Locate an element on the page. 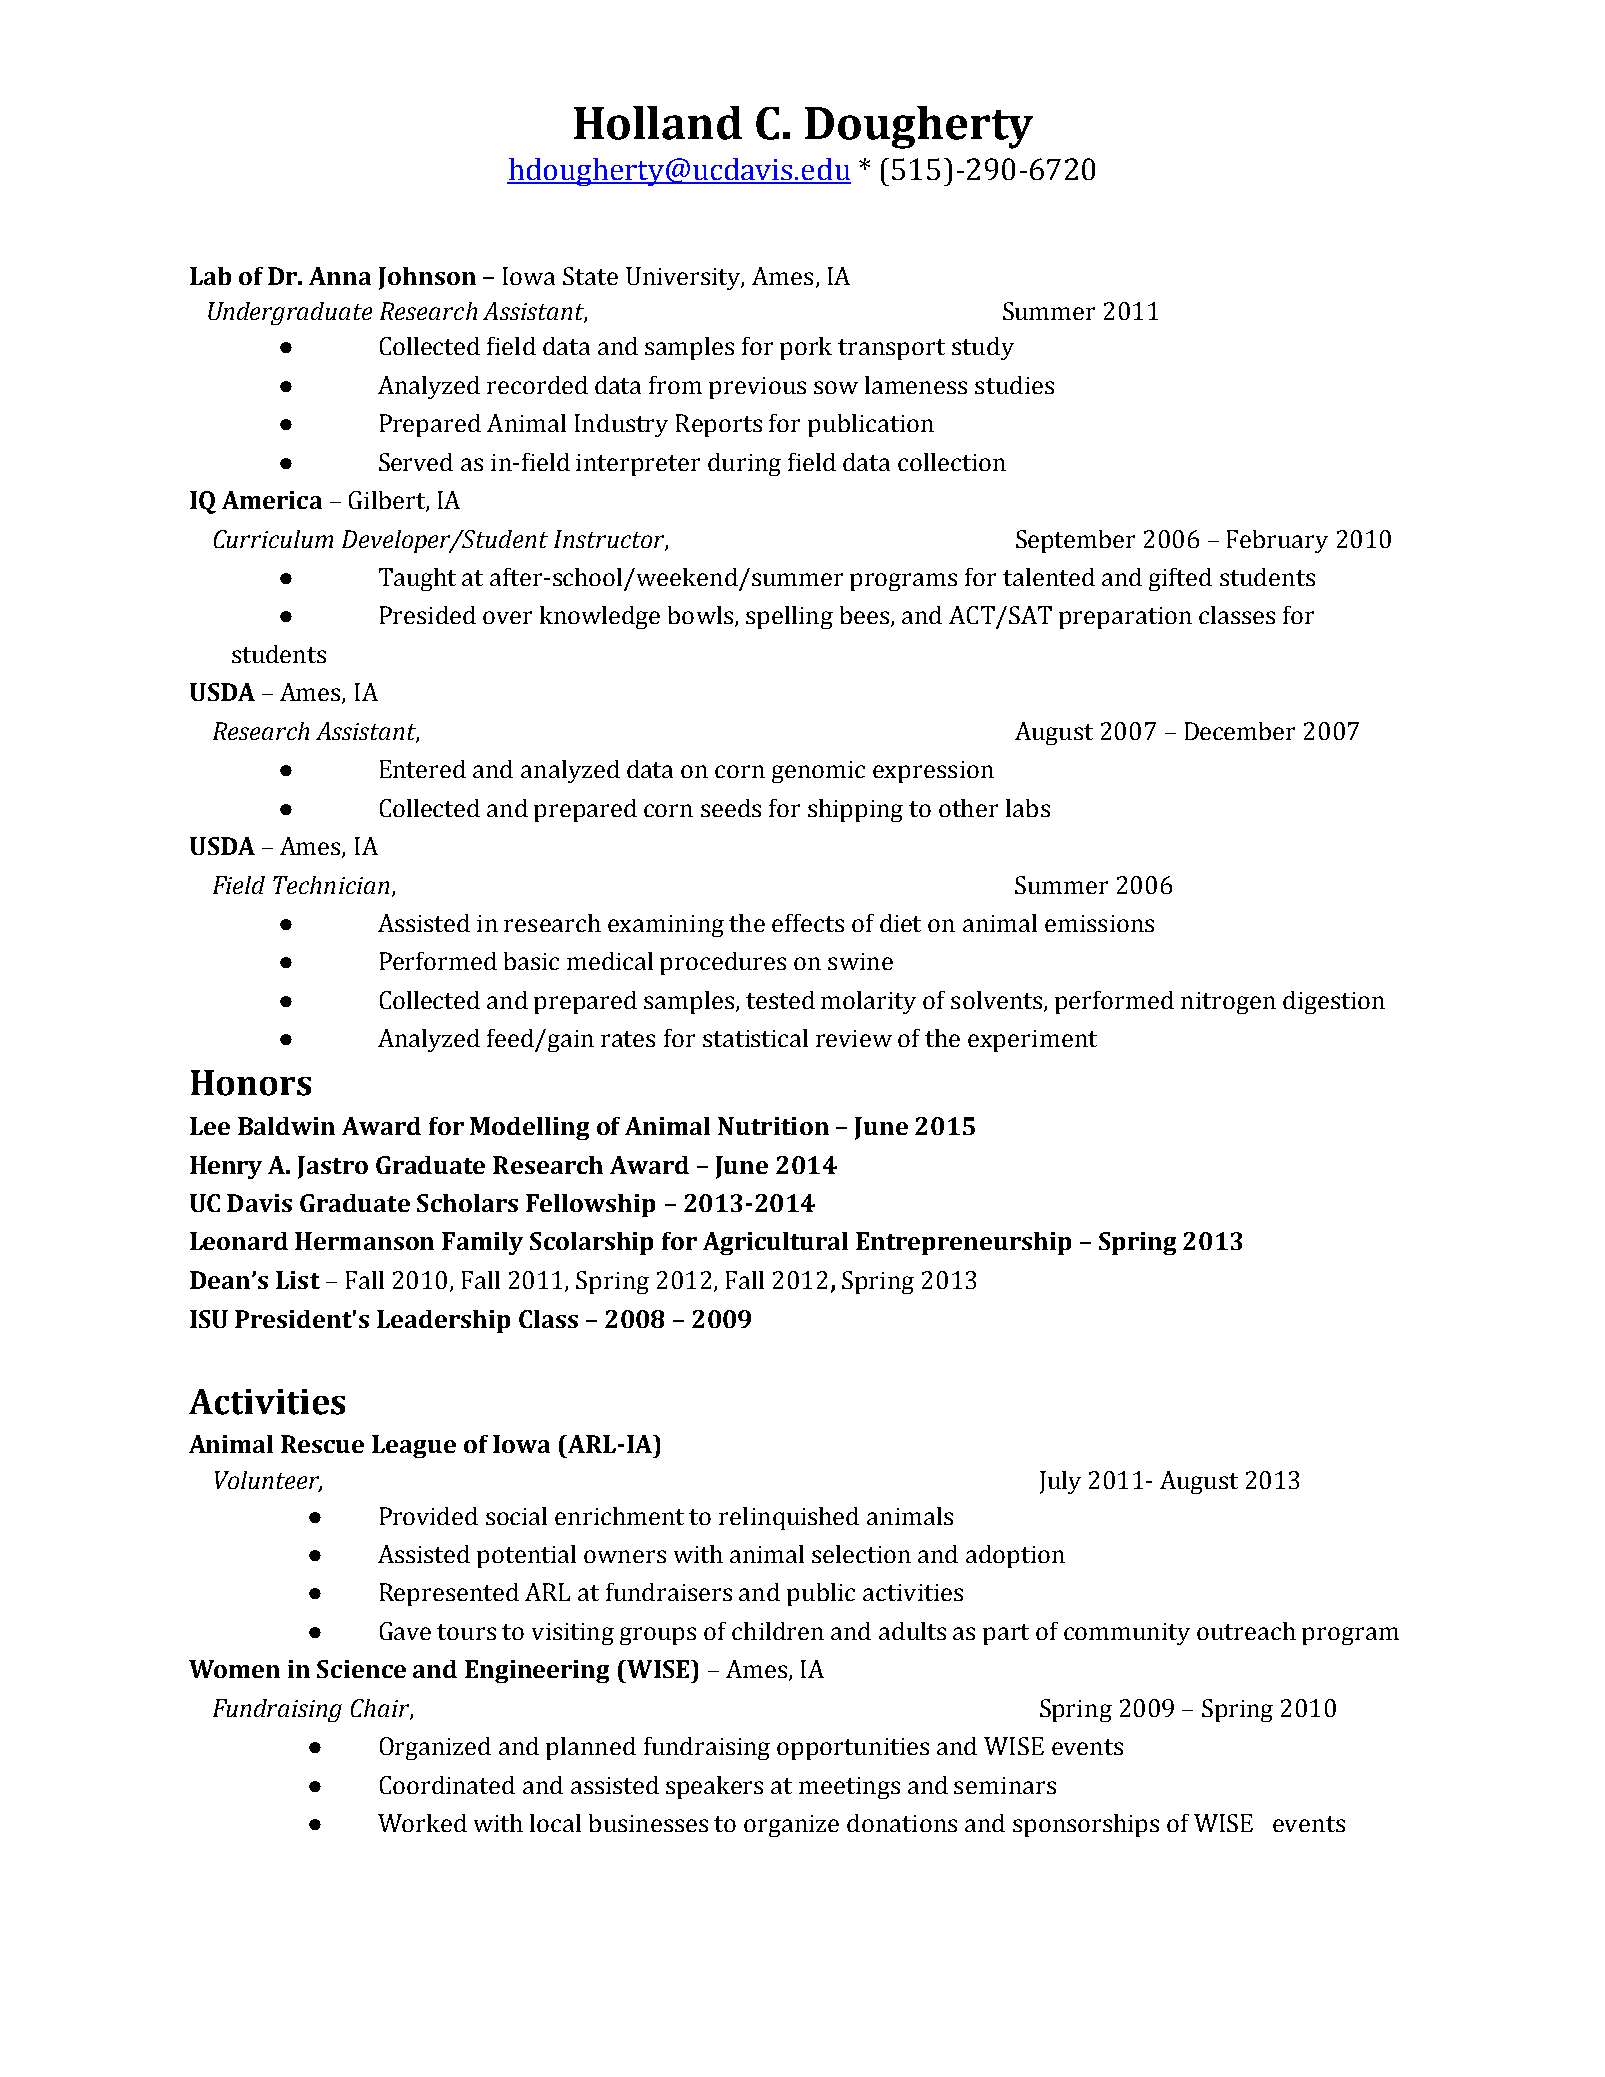  nitrogen is located at coordinates (1228, 1003).
